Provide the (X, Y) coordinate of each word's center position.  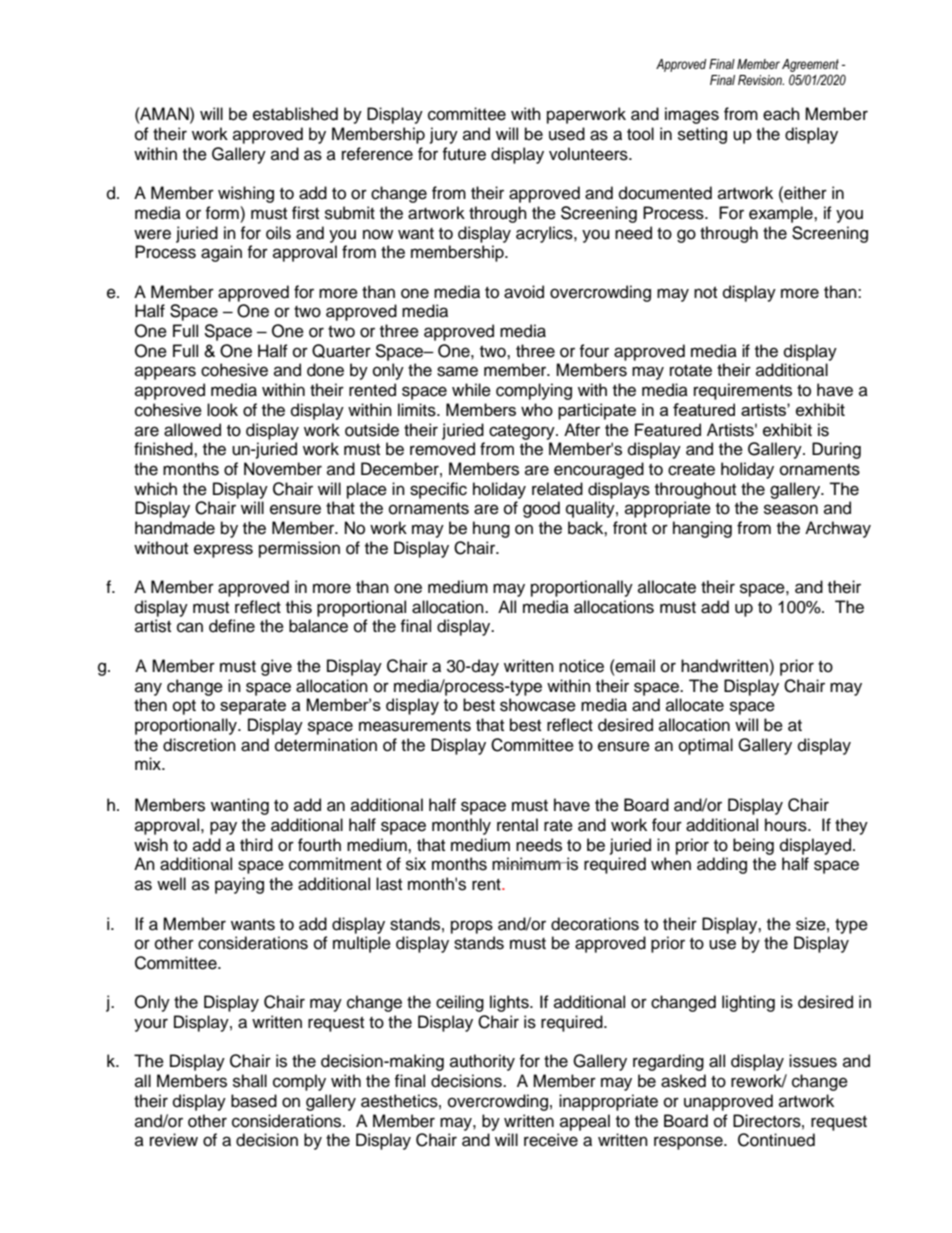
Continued (776, 1140)
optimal (706, 746)
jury (444, 135)
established (295, 114)
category (523, 432)
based (254, 1101)
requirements (743, 391)
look (222, 410)
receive (551, 1140)
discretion (199, 745)
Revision (761, 80)
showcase (538, 705)
